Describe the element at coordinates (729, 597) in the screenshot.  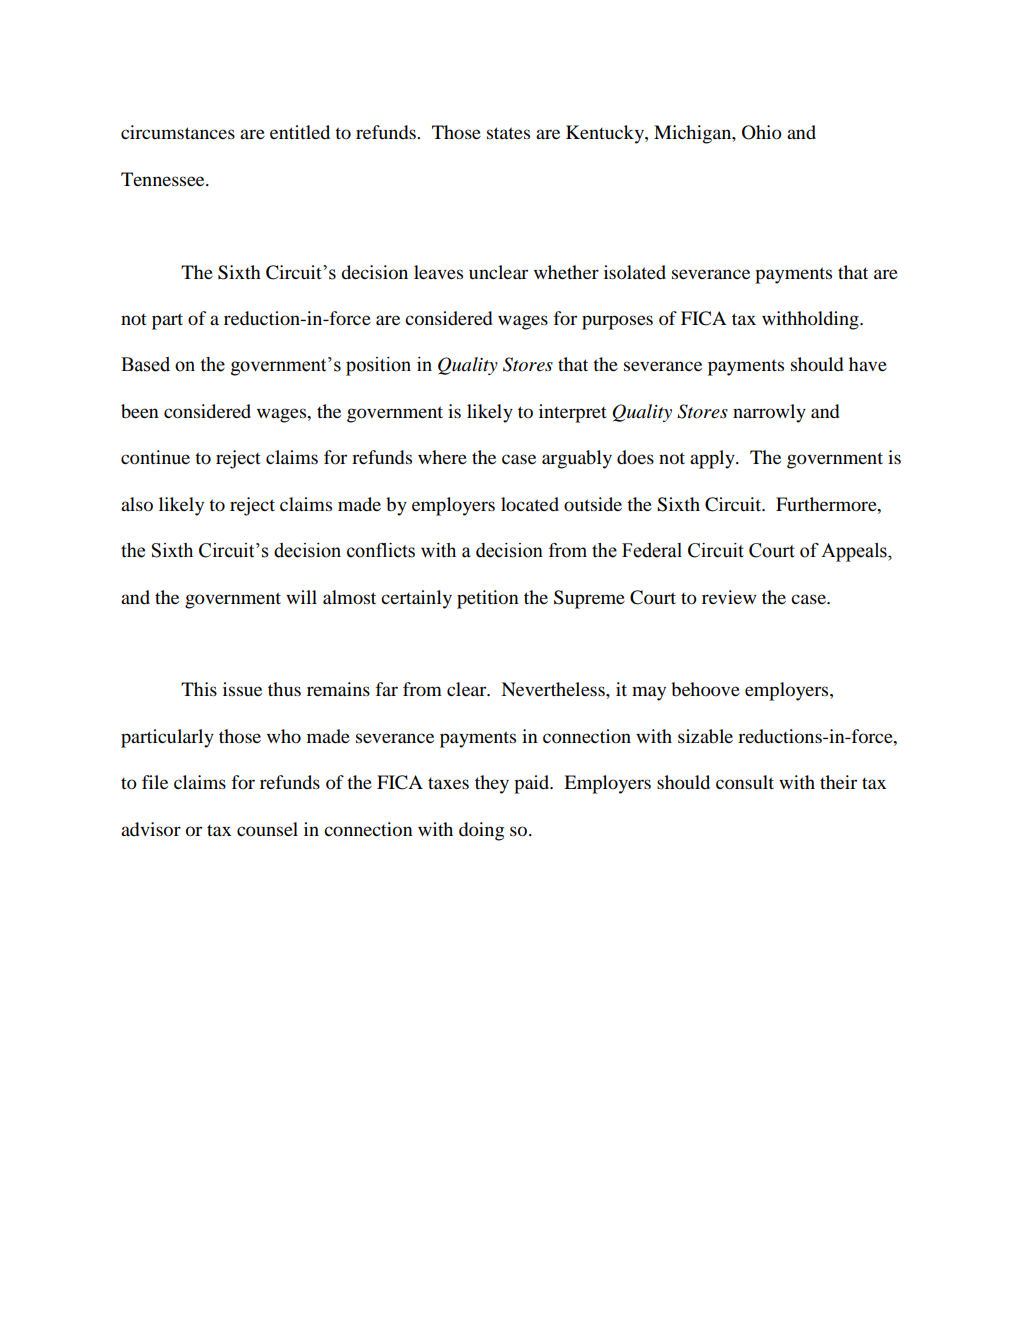
I see `review` at that location.
